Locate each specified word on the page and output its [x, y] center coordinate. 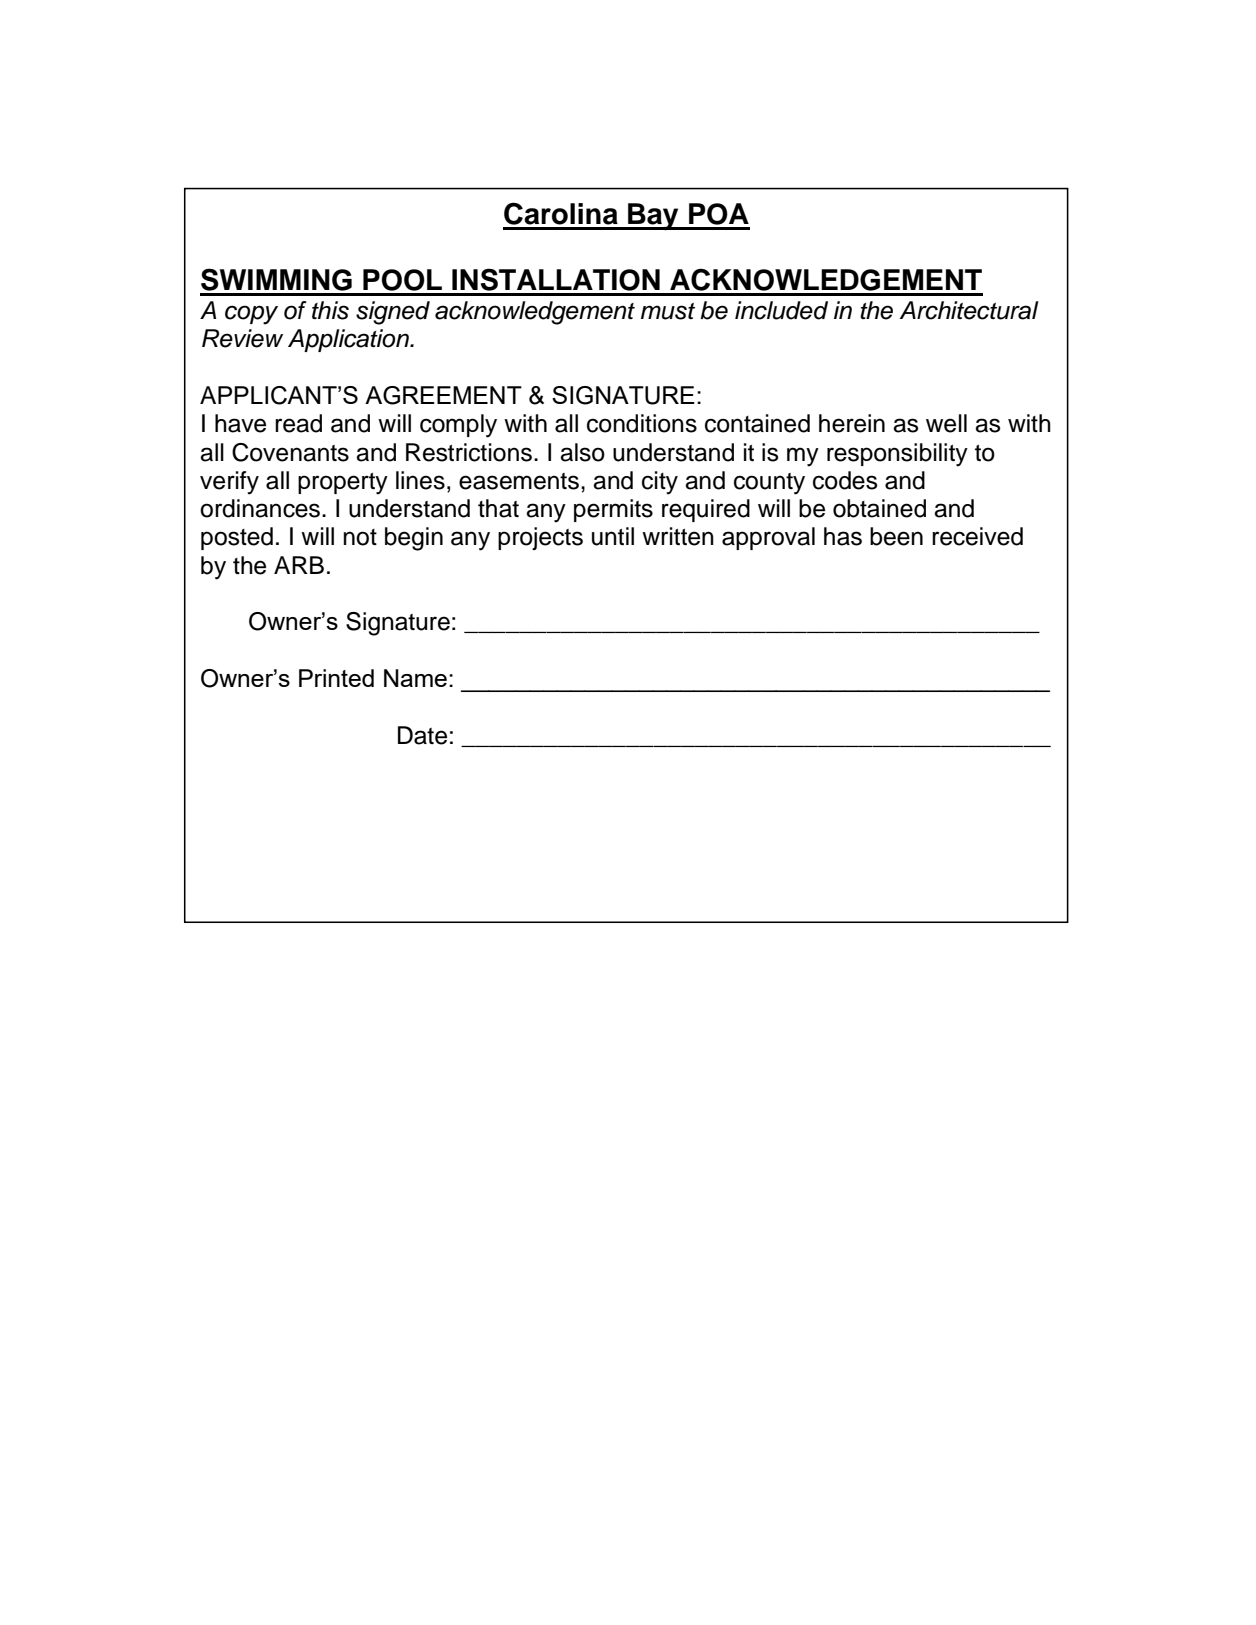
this [330, 310]
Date [422, 735]
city [660, 483]
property [343, 484]
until [613, 536]
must [668, 311]
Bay [653, 216]
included [781, 310]
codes [845, 480]
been [896, 536]
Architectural [969, 310]
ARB [299, 565]
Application [349, 340]
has [843, 536]
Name [415, 678]
